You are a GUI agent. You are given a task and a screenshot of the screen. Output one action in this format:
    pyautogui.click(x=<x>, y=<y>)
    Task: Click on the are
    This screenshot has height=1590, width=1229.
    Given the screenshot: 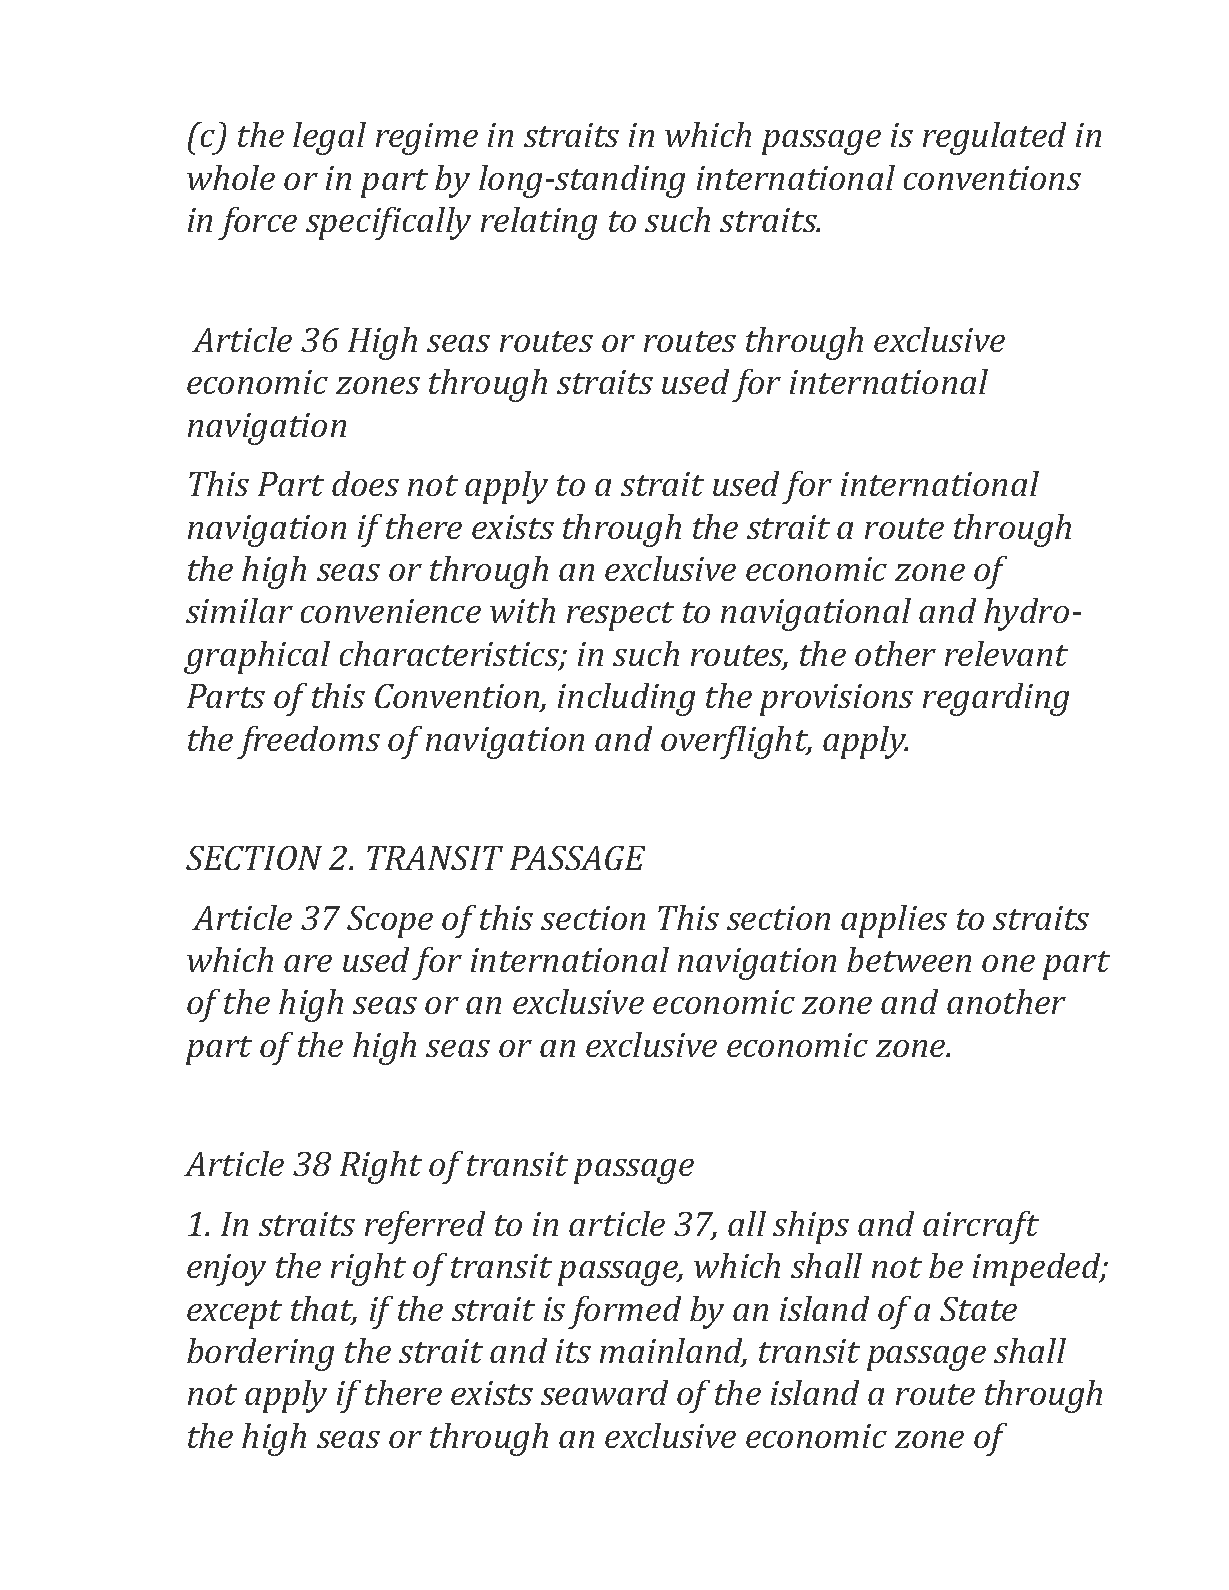 What is the action you would take?
    pyautogui.click(x=308, y=963)
